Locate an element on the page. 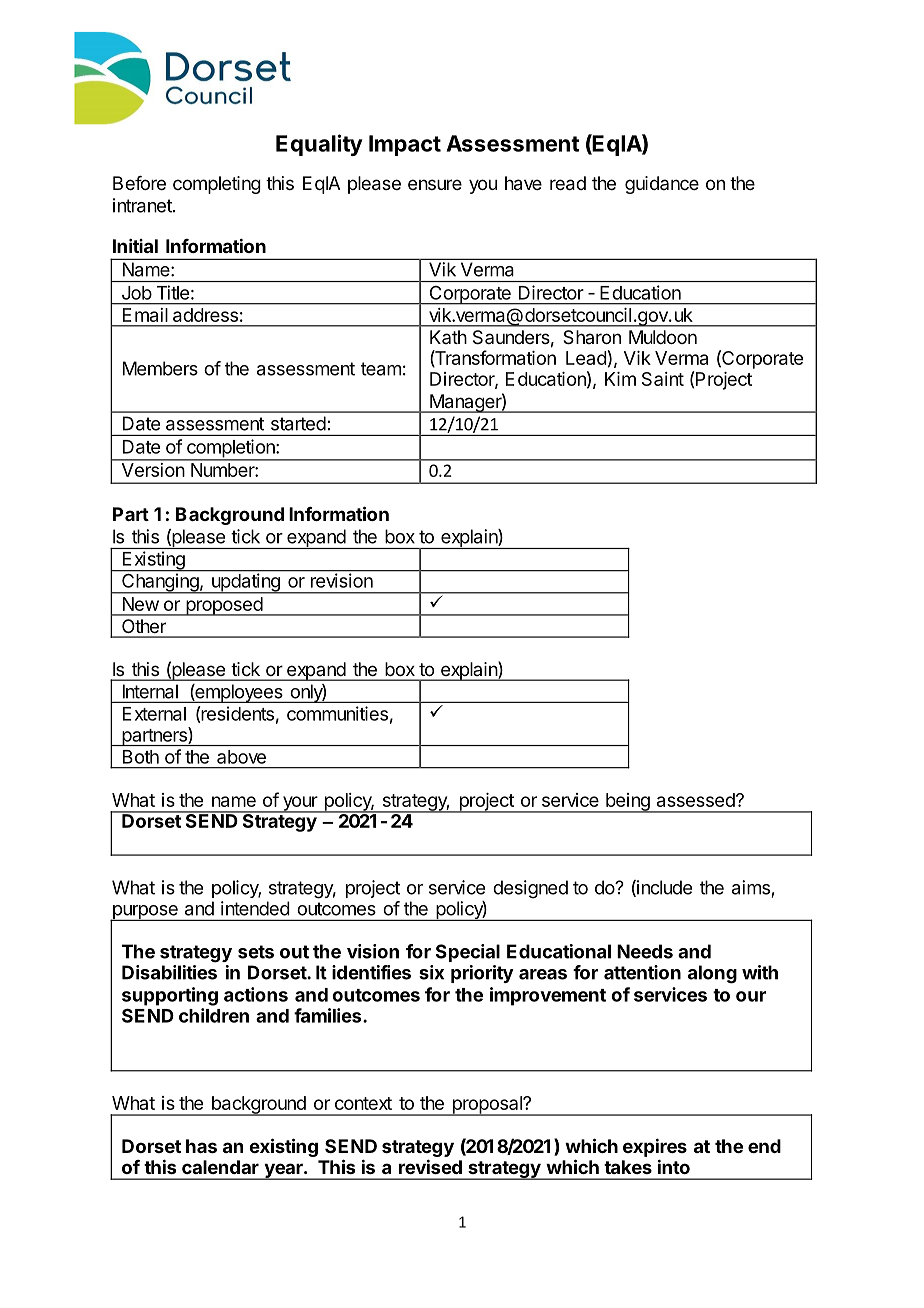 This image has width=924, height=1308. guidance is located at coordinates (662, 185).
